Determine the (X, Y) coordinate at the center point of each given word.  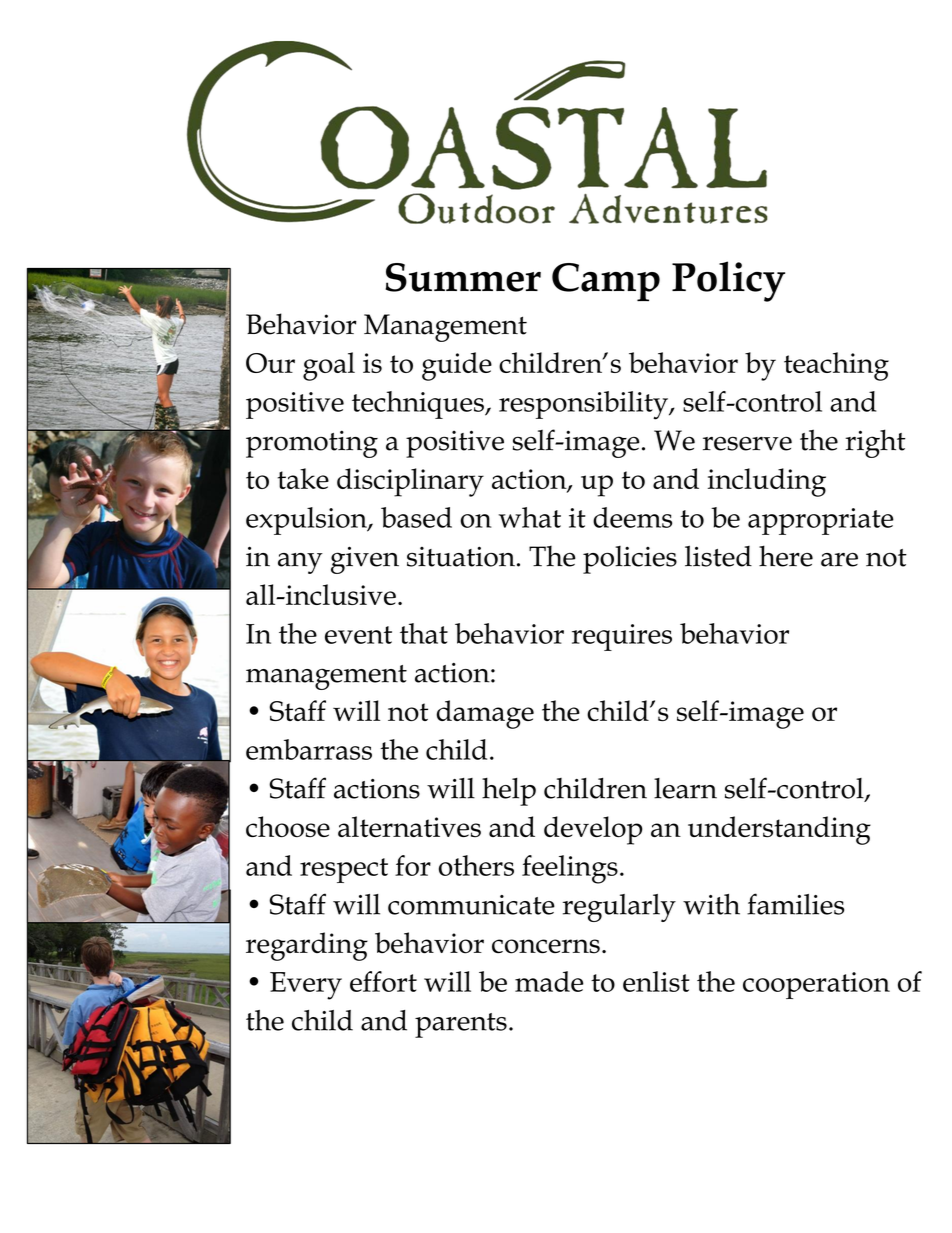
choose (288, 827)
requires (622, 637)
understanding (779, 830)
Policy (728, 281)
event (358, 635)
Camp (606, 282)
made (549, 981)
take (303, 478)
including (767, 482)
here (786, 556)
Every (306, 986)
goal (329, 366)
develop (593, 830)
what (530, 517)
